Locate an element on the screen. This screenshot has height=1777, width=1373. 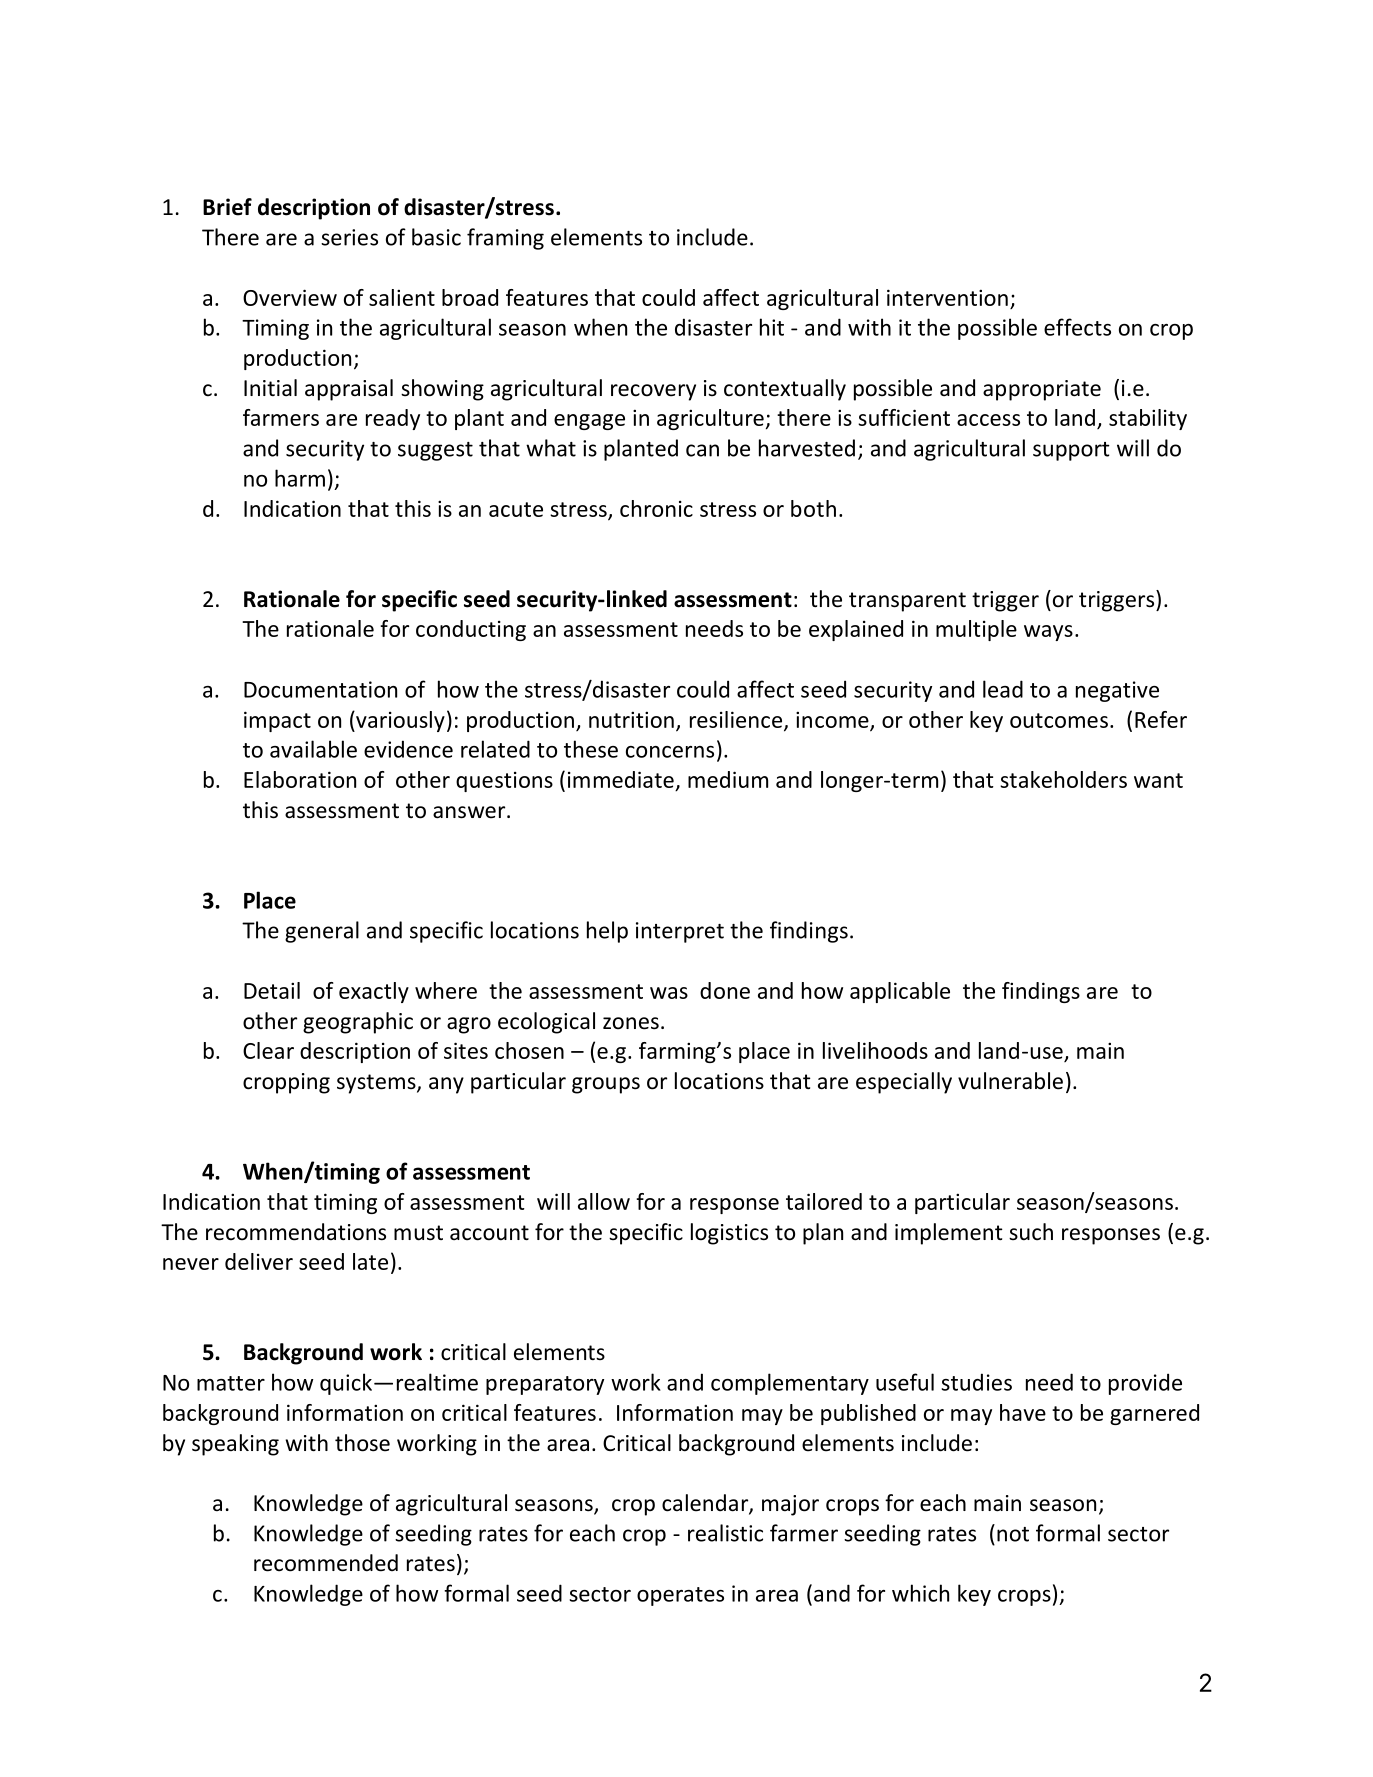
groups is located at coordinates (606, 1085).
